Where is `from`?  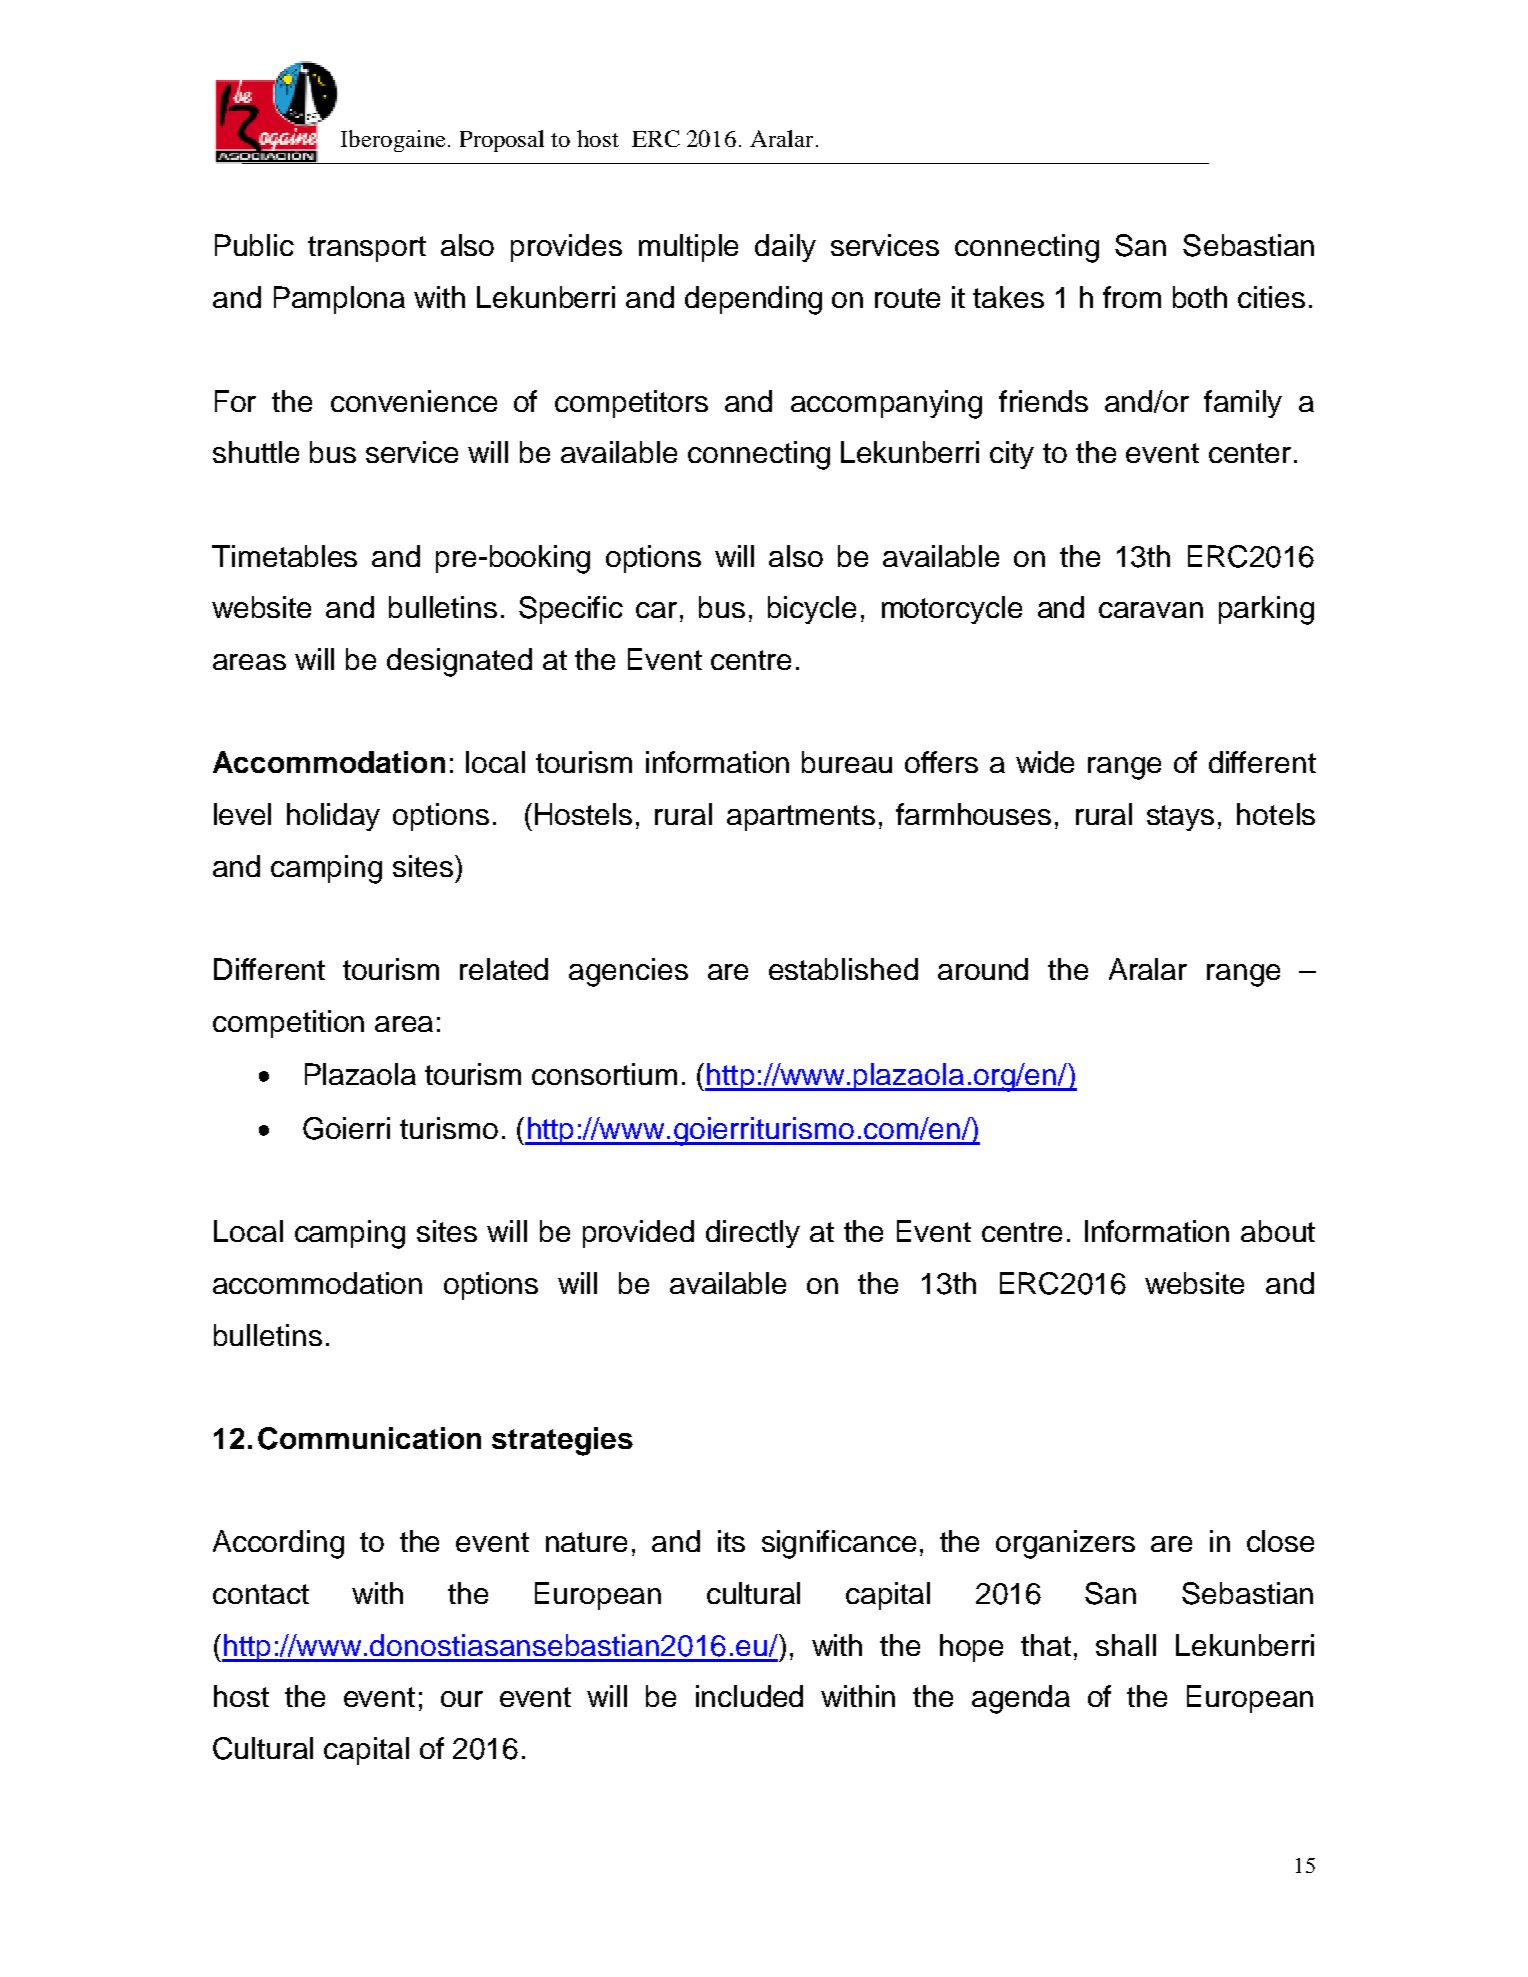
from is located at coordinates (1132, 297).
